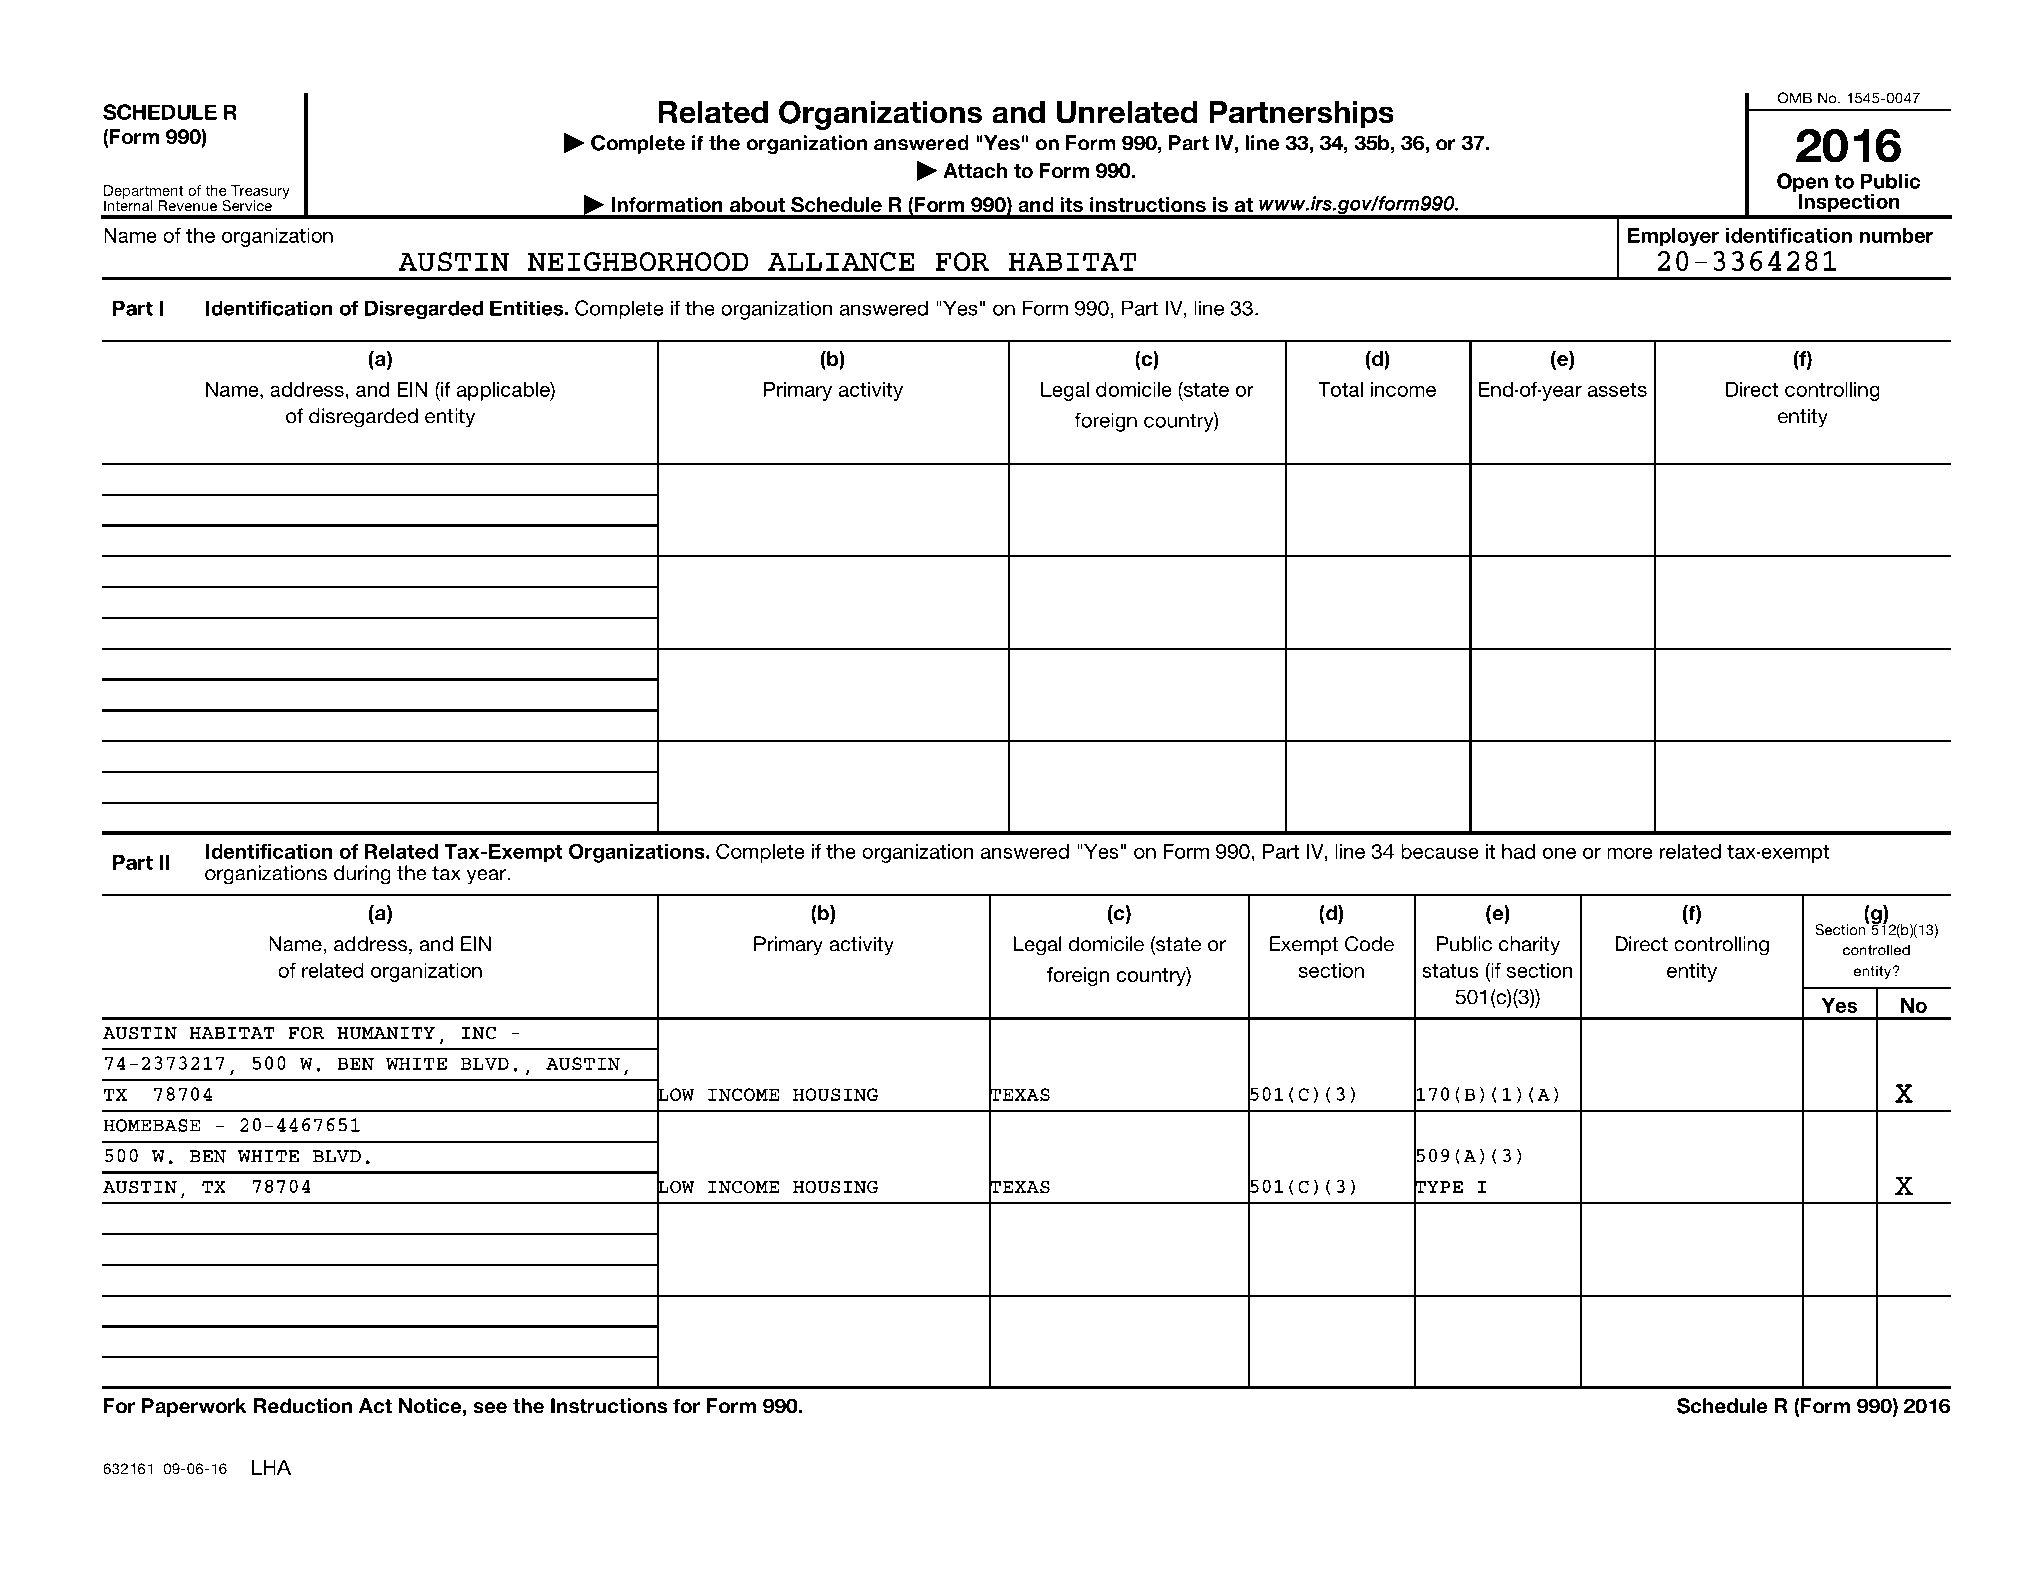 The width and height of the screenshot is (2032, 1571). I want to click on Treasury, so click(260, 193).
